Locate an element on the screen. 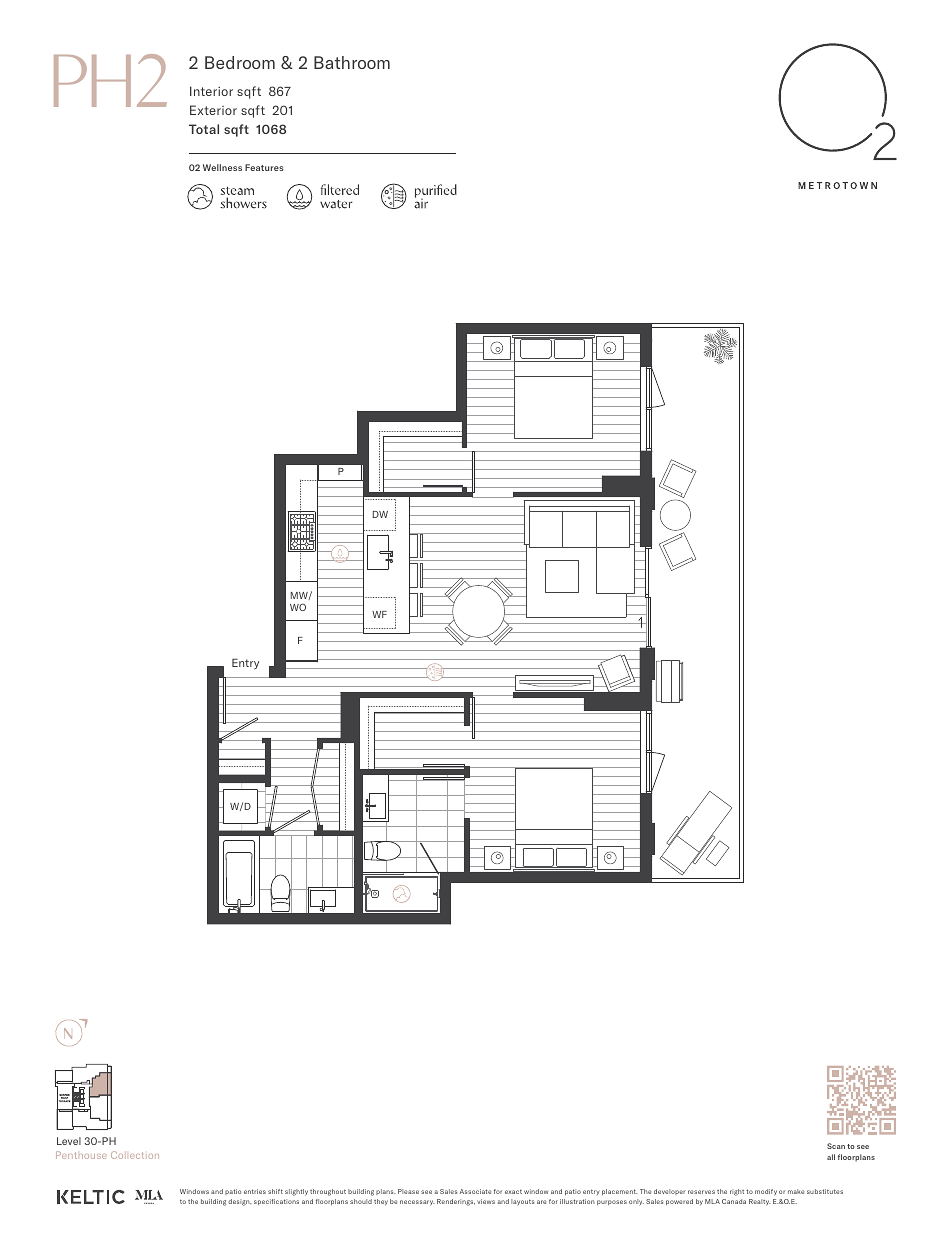  right is located at coordinates (737, 1192).
